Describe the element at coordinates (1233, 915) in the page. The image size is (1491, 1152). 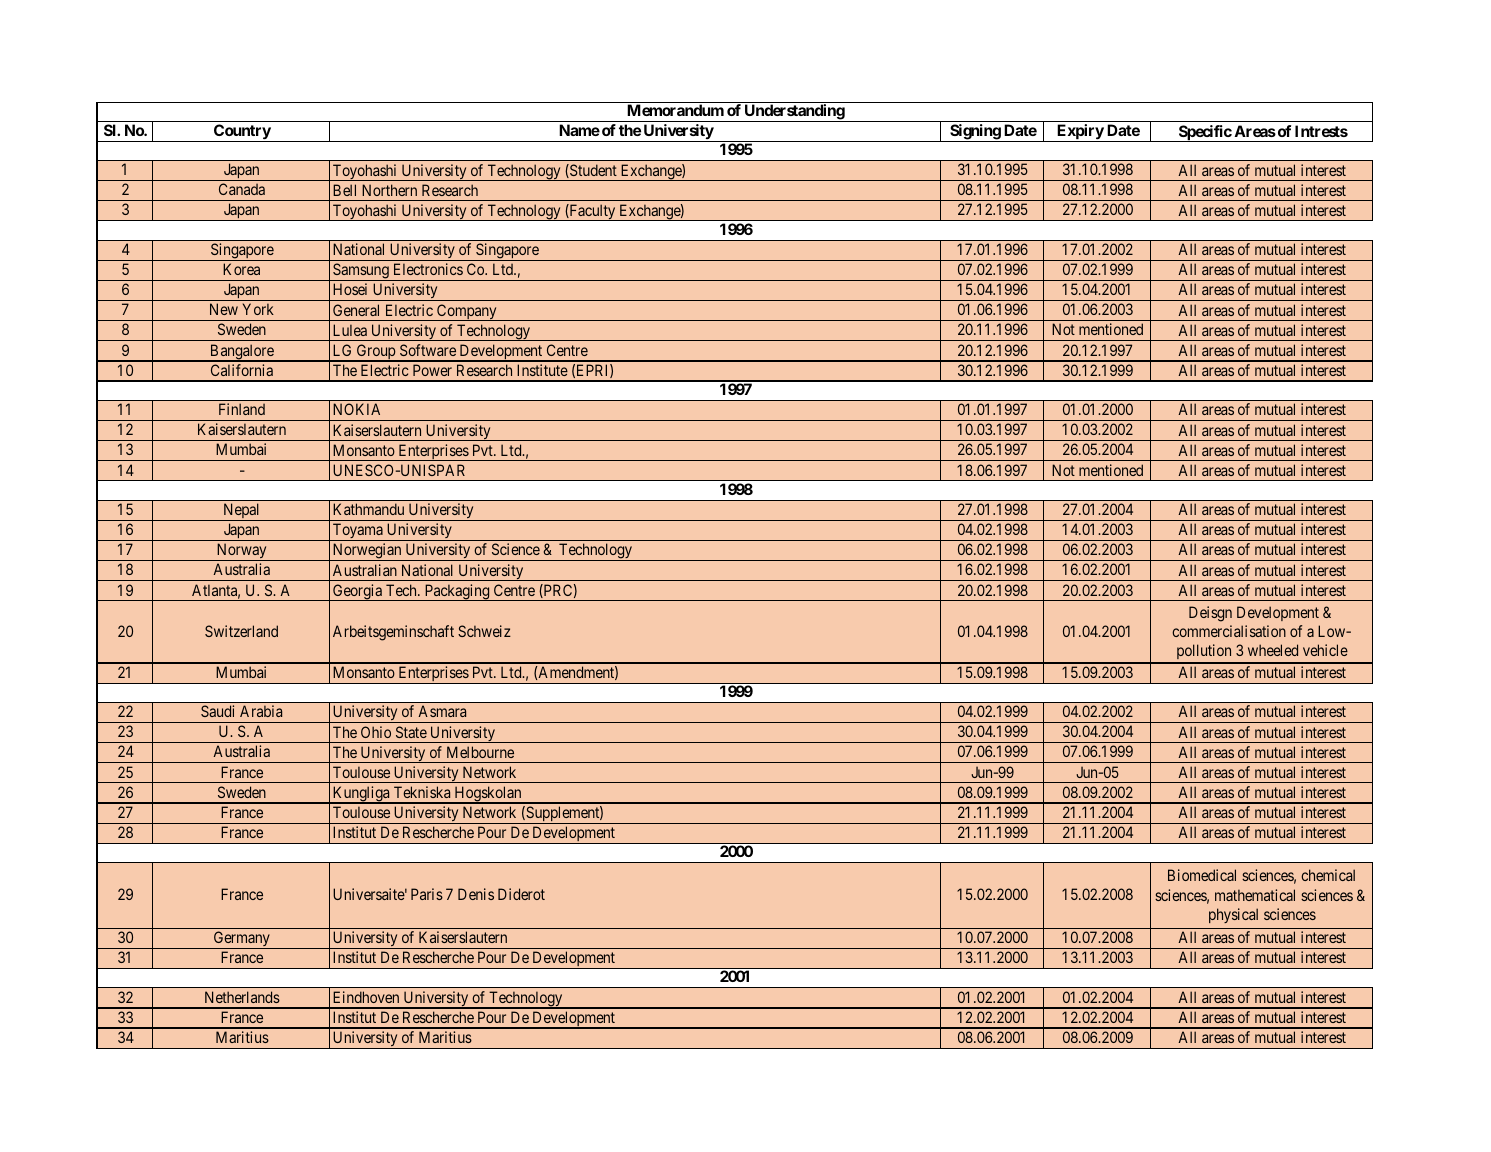
I see `physical` at that location.
